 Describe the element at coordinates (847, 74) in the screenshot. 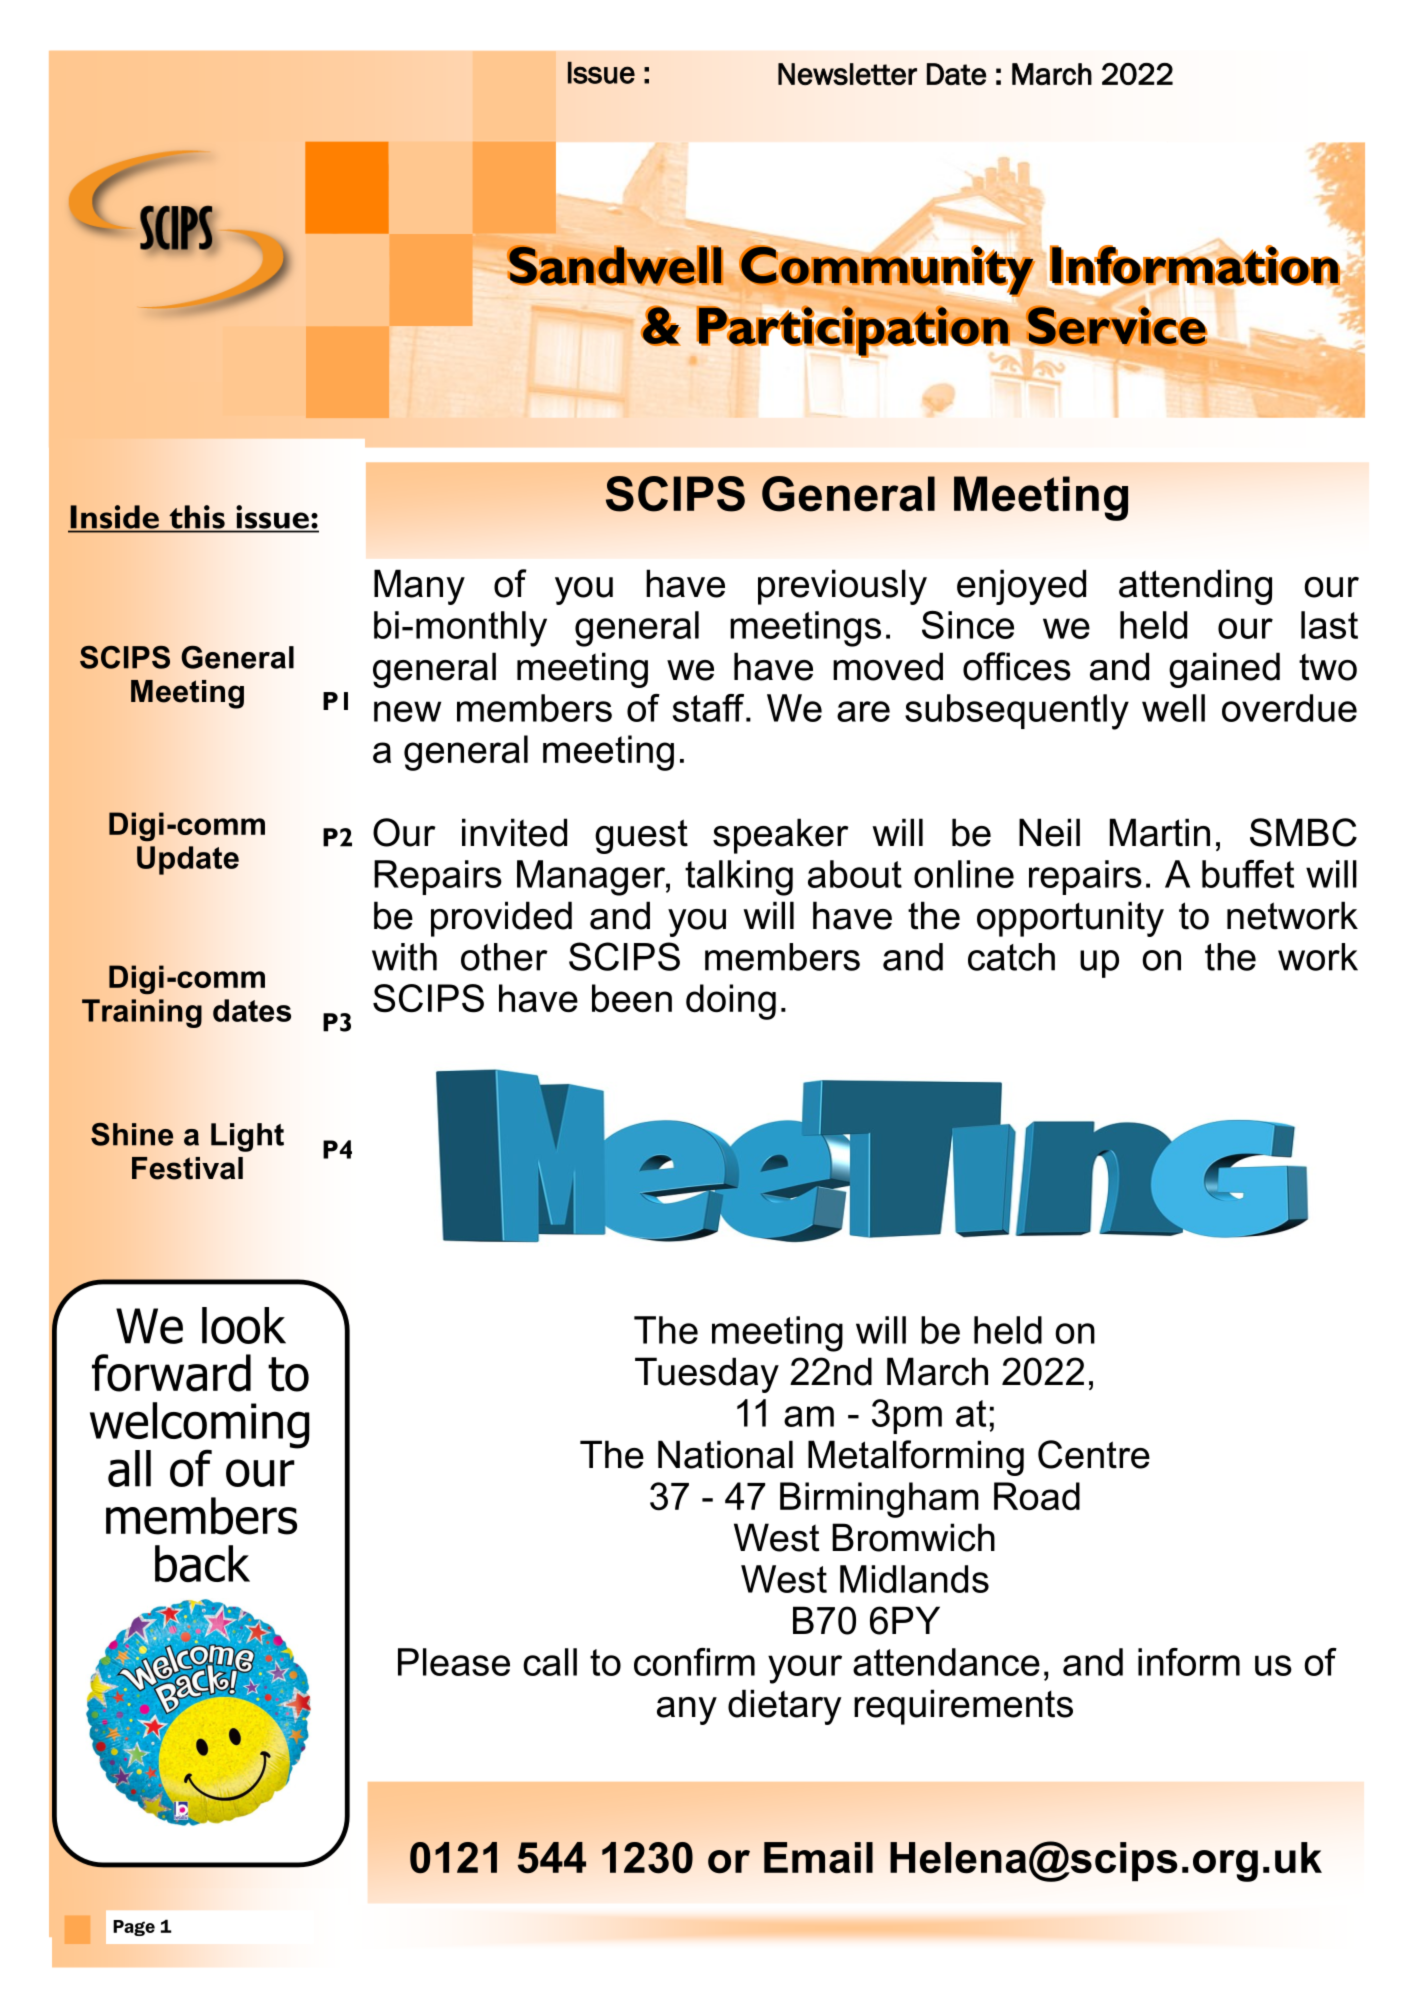

I see `Newsletter` at that location.
